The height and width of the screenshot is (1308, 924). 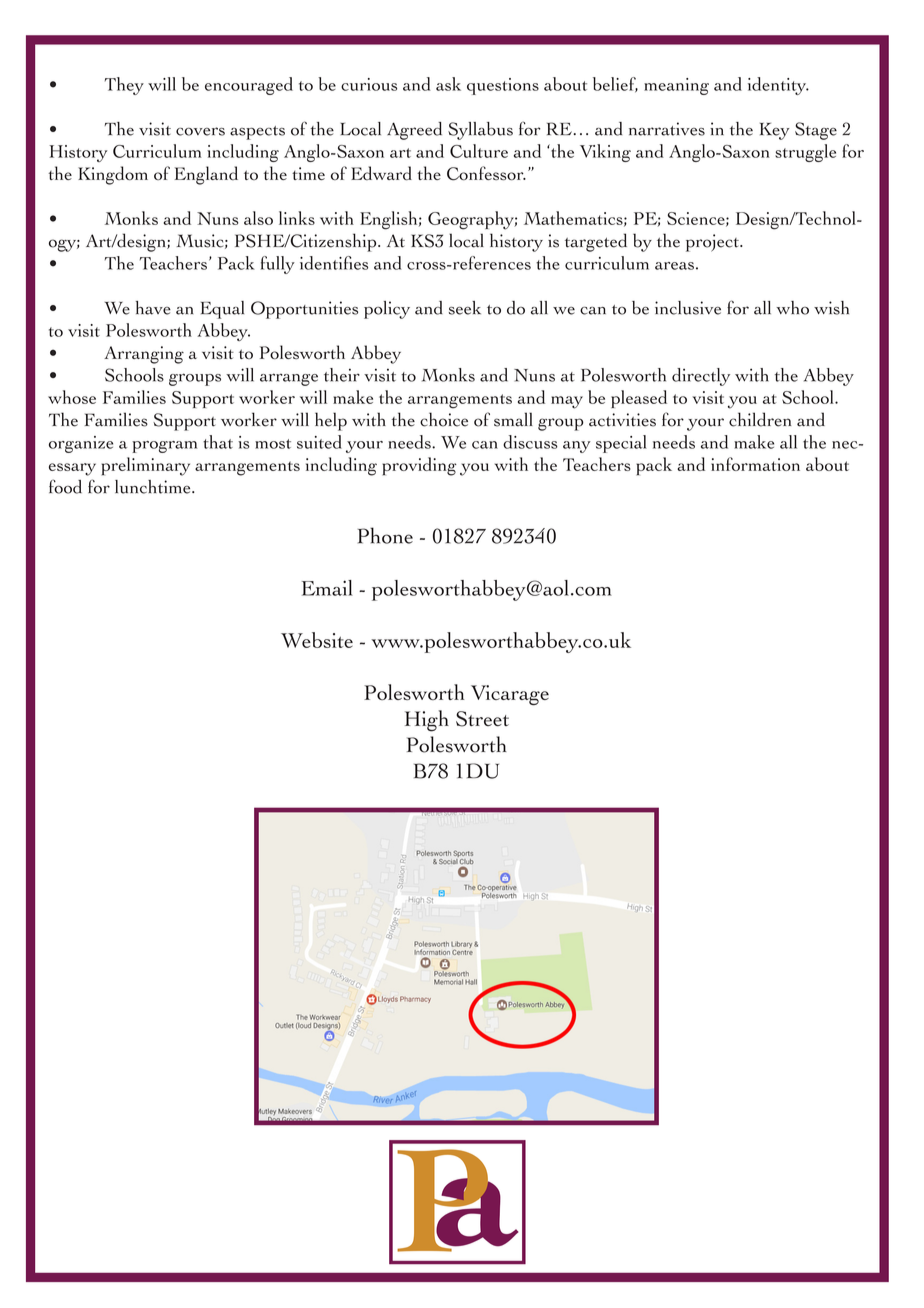 What do you see at coordinates (124, 86) in the screenshot?
I see `They` at bounding box center [124, 86].
